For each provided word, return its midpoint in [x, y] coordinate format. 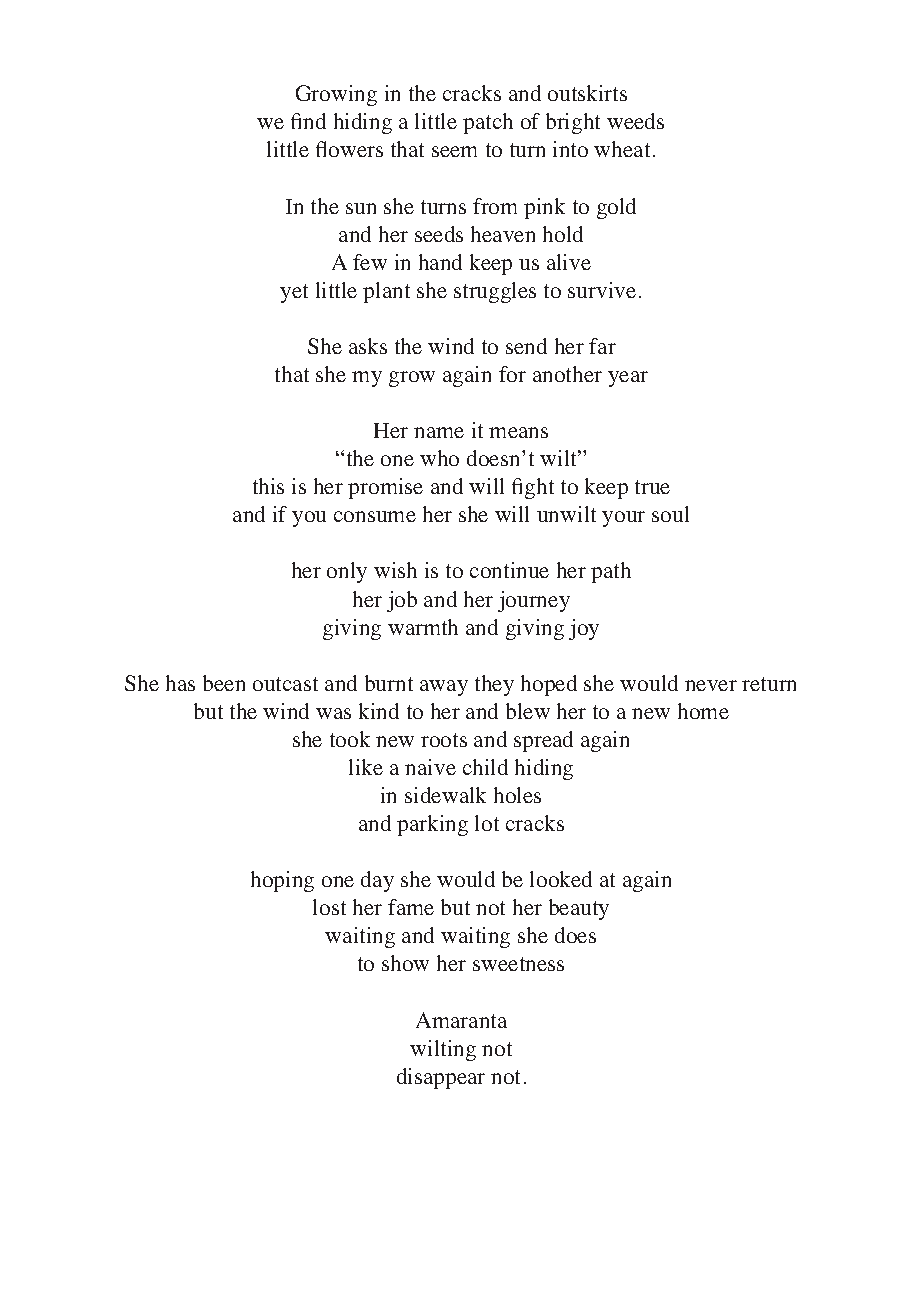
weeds [635, 121]
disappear [441, 1078]
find [308, 121]
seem [454, 151]
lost [329, 907]
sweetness [518, 964]
